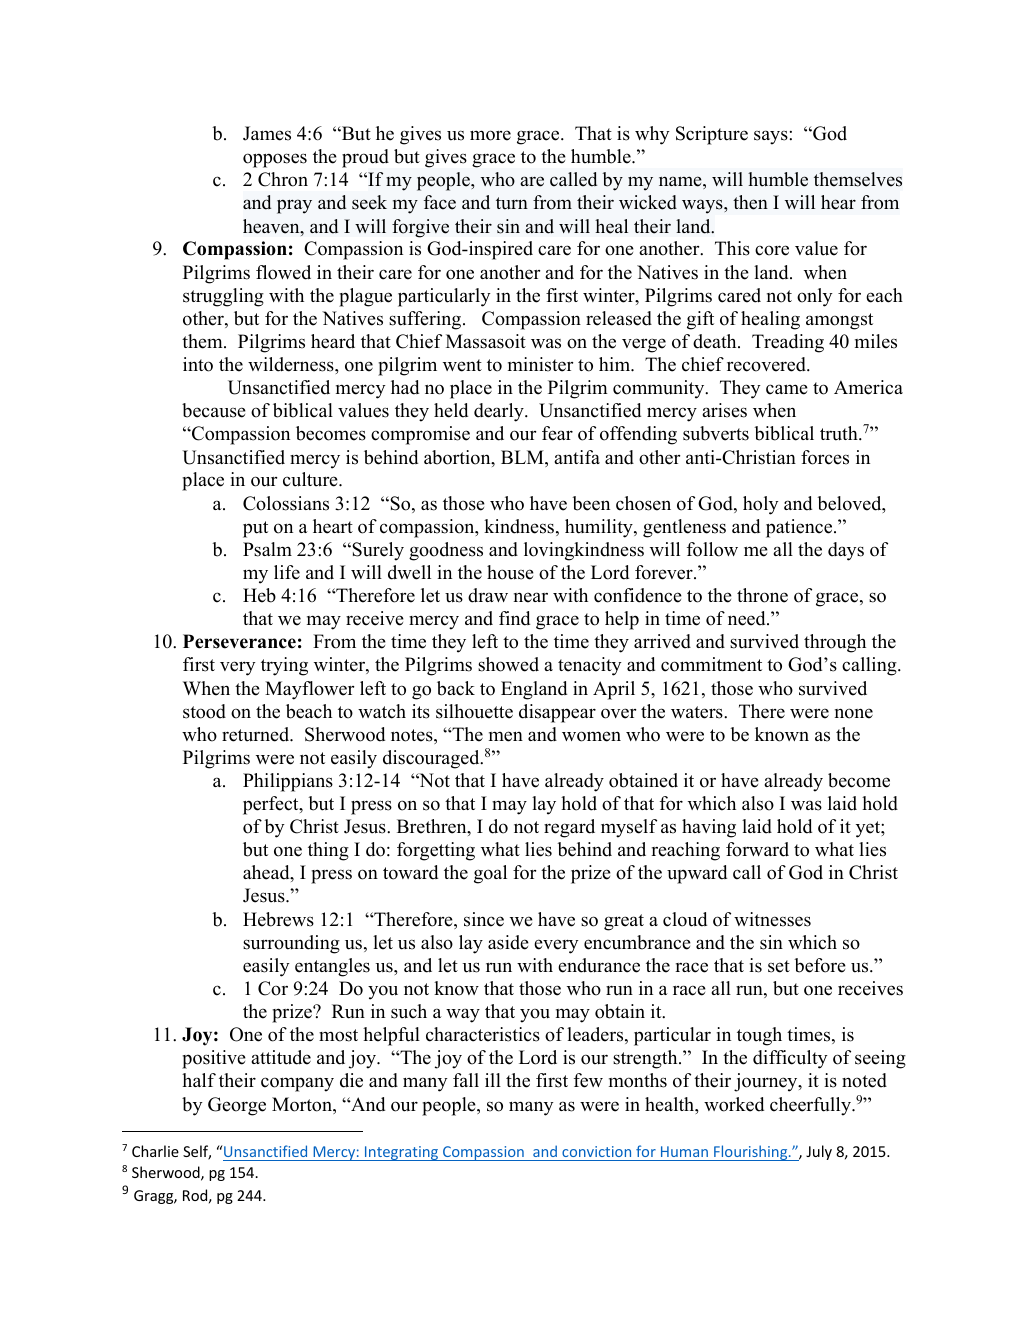 This screenshot has height=1326, width=1025. What do you see at coordinates (772, 919) in the screenshot?
I see `witnesses` at bounding box center [772, 919].
